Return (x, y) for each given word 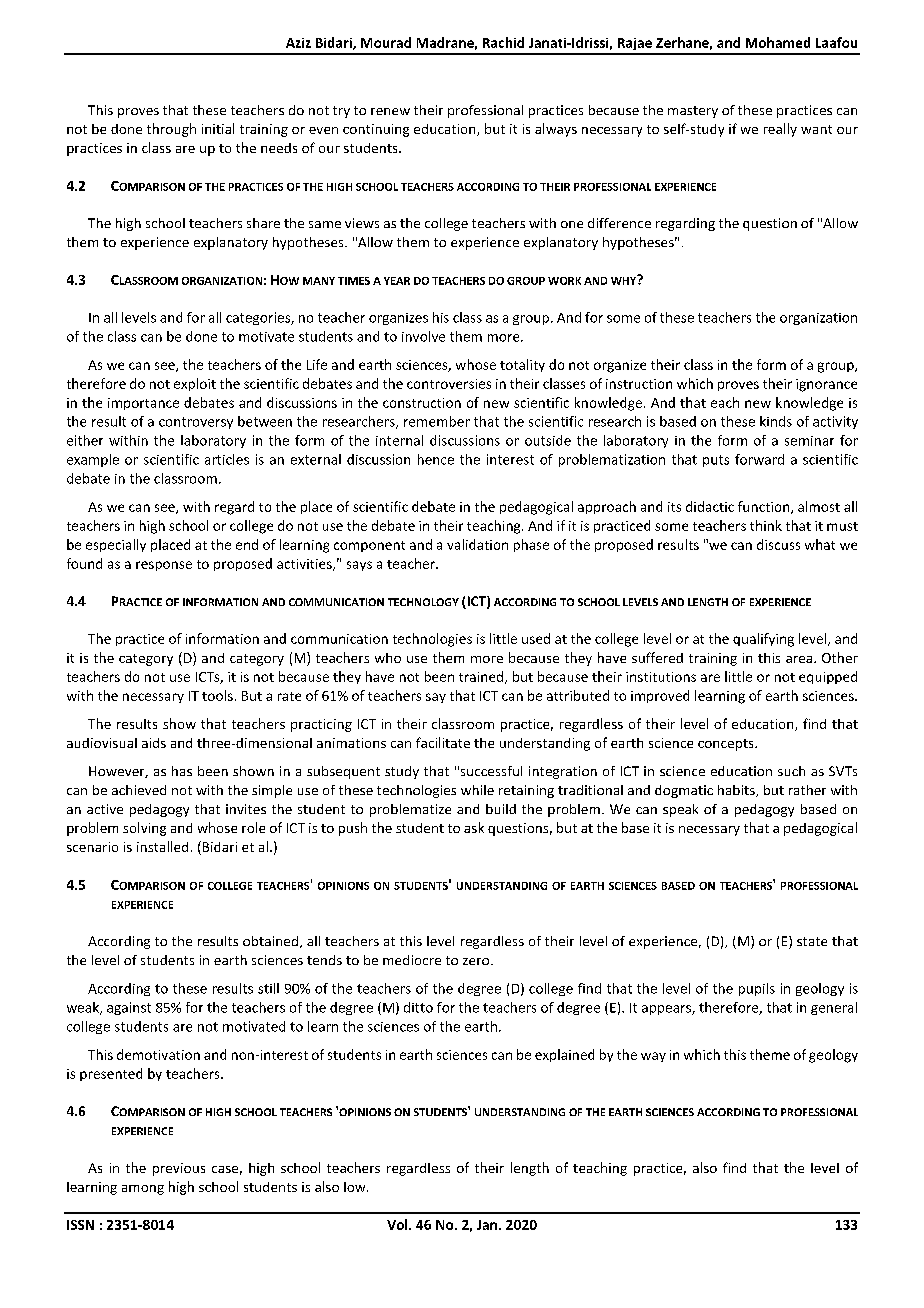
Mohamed (778, 42)
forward (759, 459)
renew (390, 111)
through (171, 130)
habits (737, 791)
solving (144, 829)
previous (179, 1169)
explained (564, 1055)
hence (436, 459)
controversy (196, 423)
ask (474, 827)
